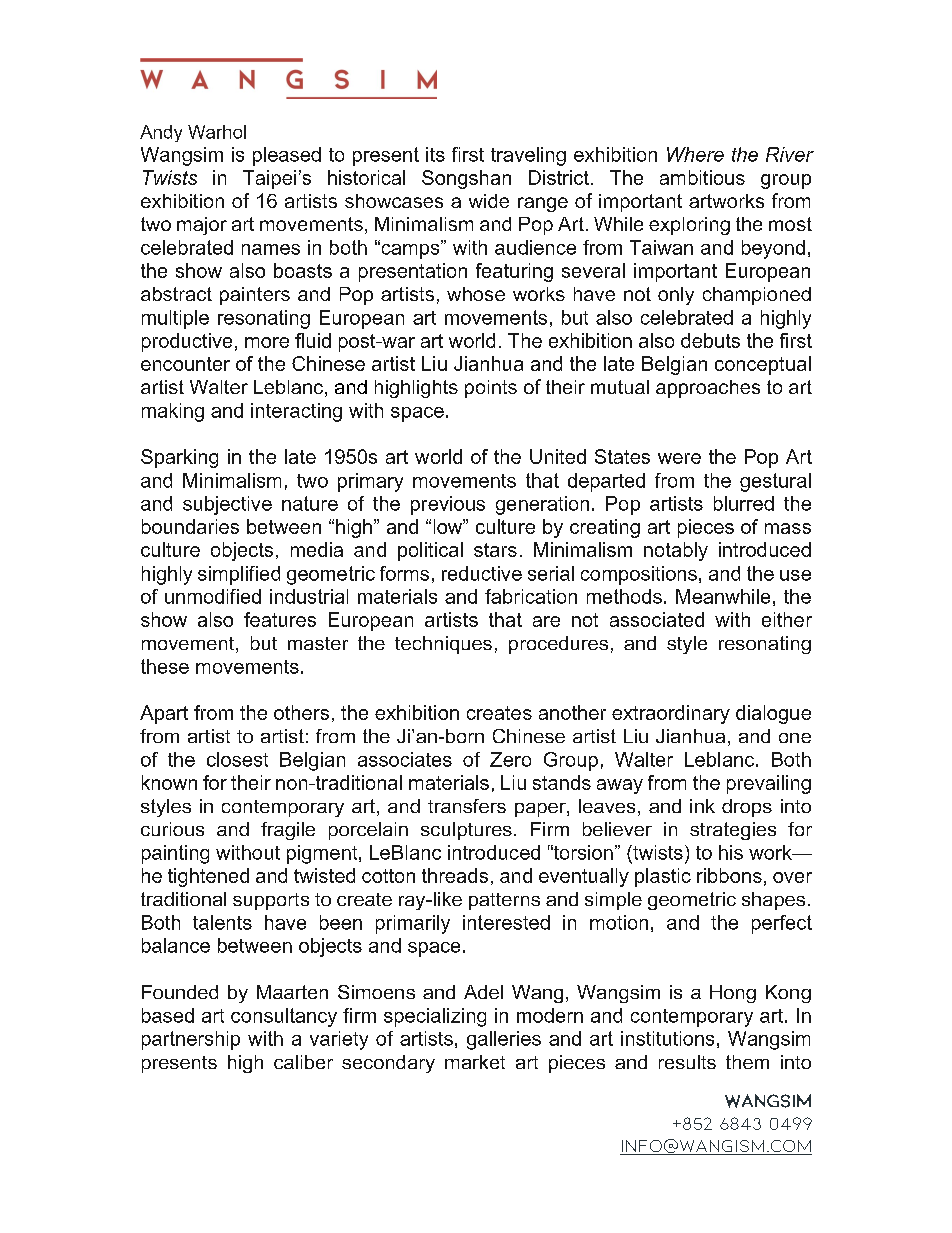 The width and height of the screenshot is (952, 1233). Describe the element at coordinates (435, 154) in the screenshot. I see `its` at that location.
